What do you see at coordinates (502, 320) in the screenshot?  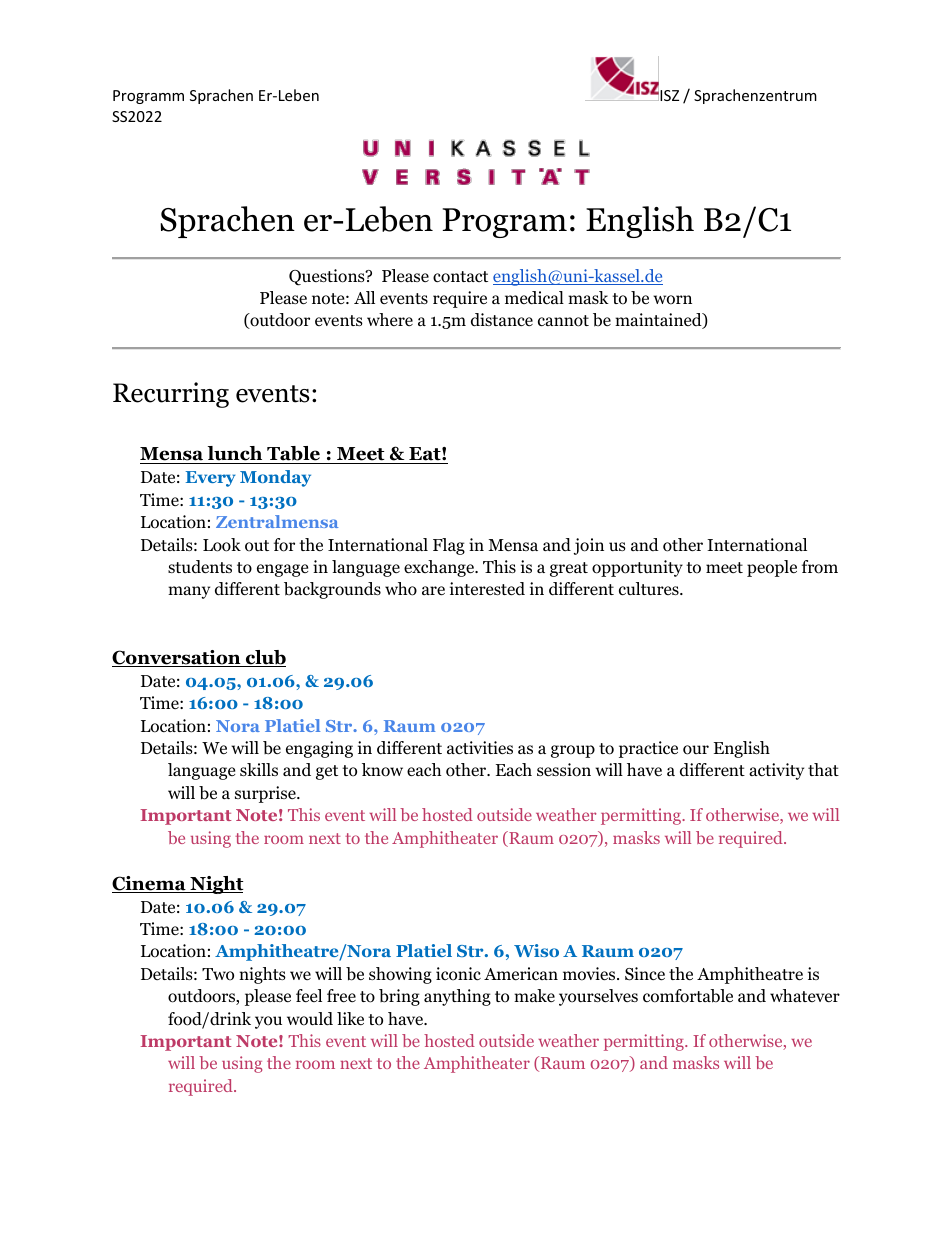 I see `distance` at bounding box center [502, 320].
